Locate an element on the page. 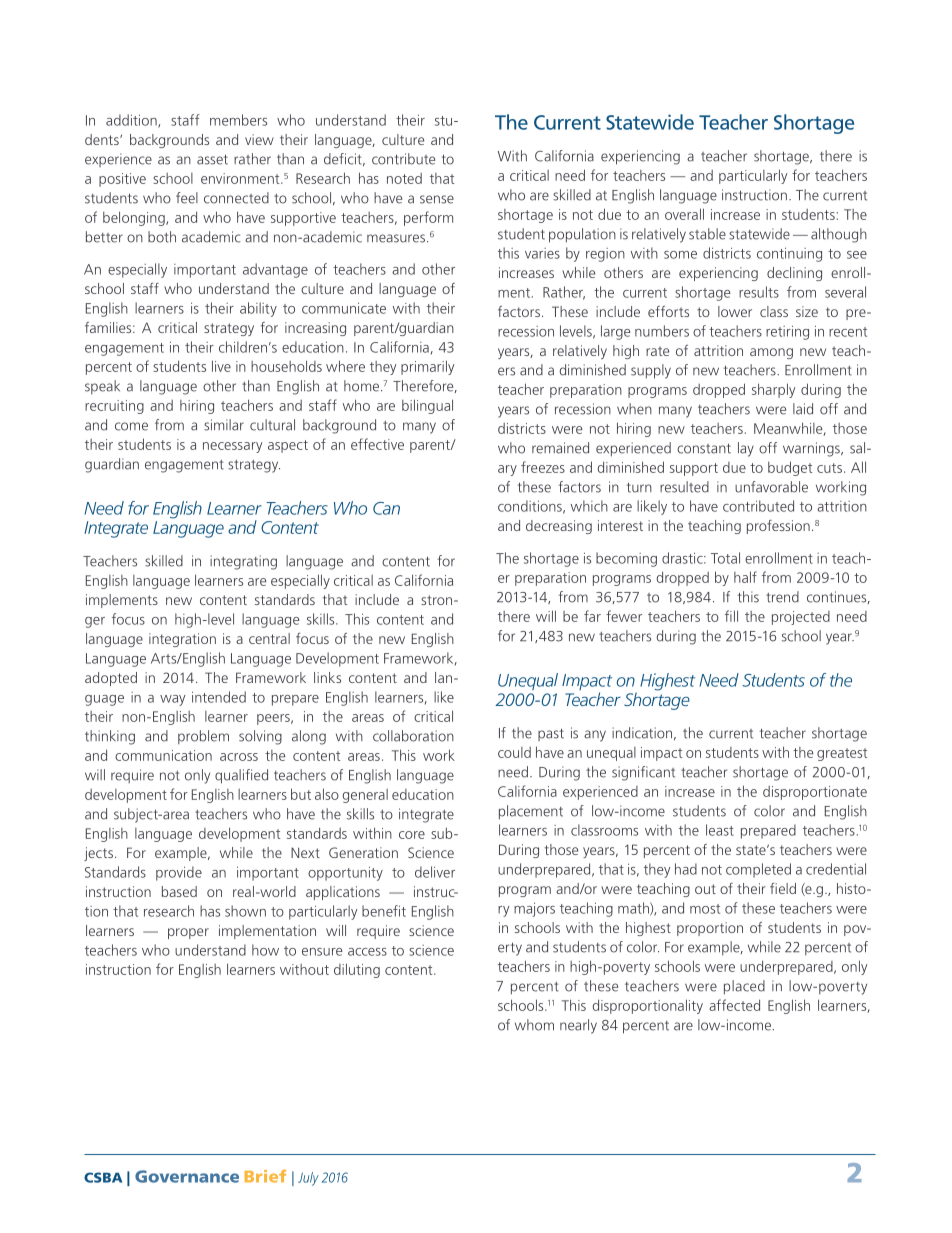 This image has height=1233, width=952. remained is located at coordinates (560, 448).
